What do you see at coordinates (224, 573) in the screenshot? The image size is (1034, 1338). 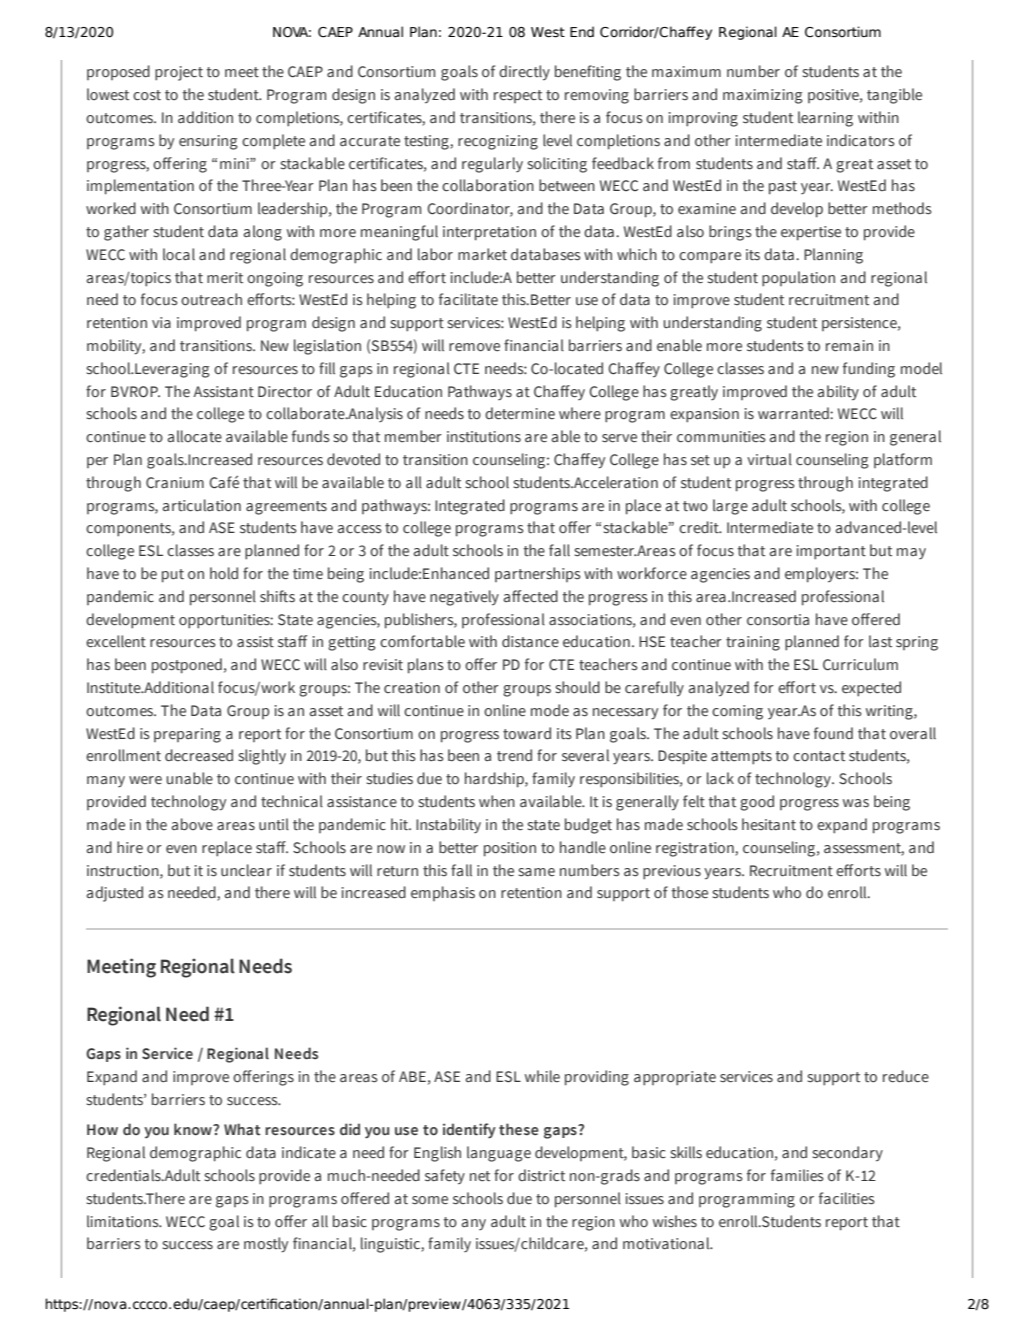 I see `hold` at bounding box center [224, 573].
